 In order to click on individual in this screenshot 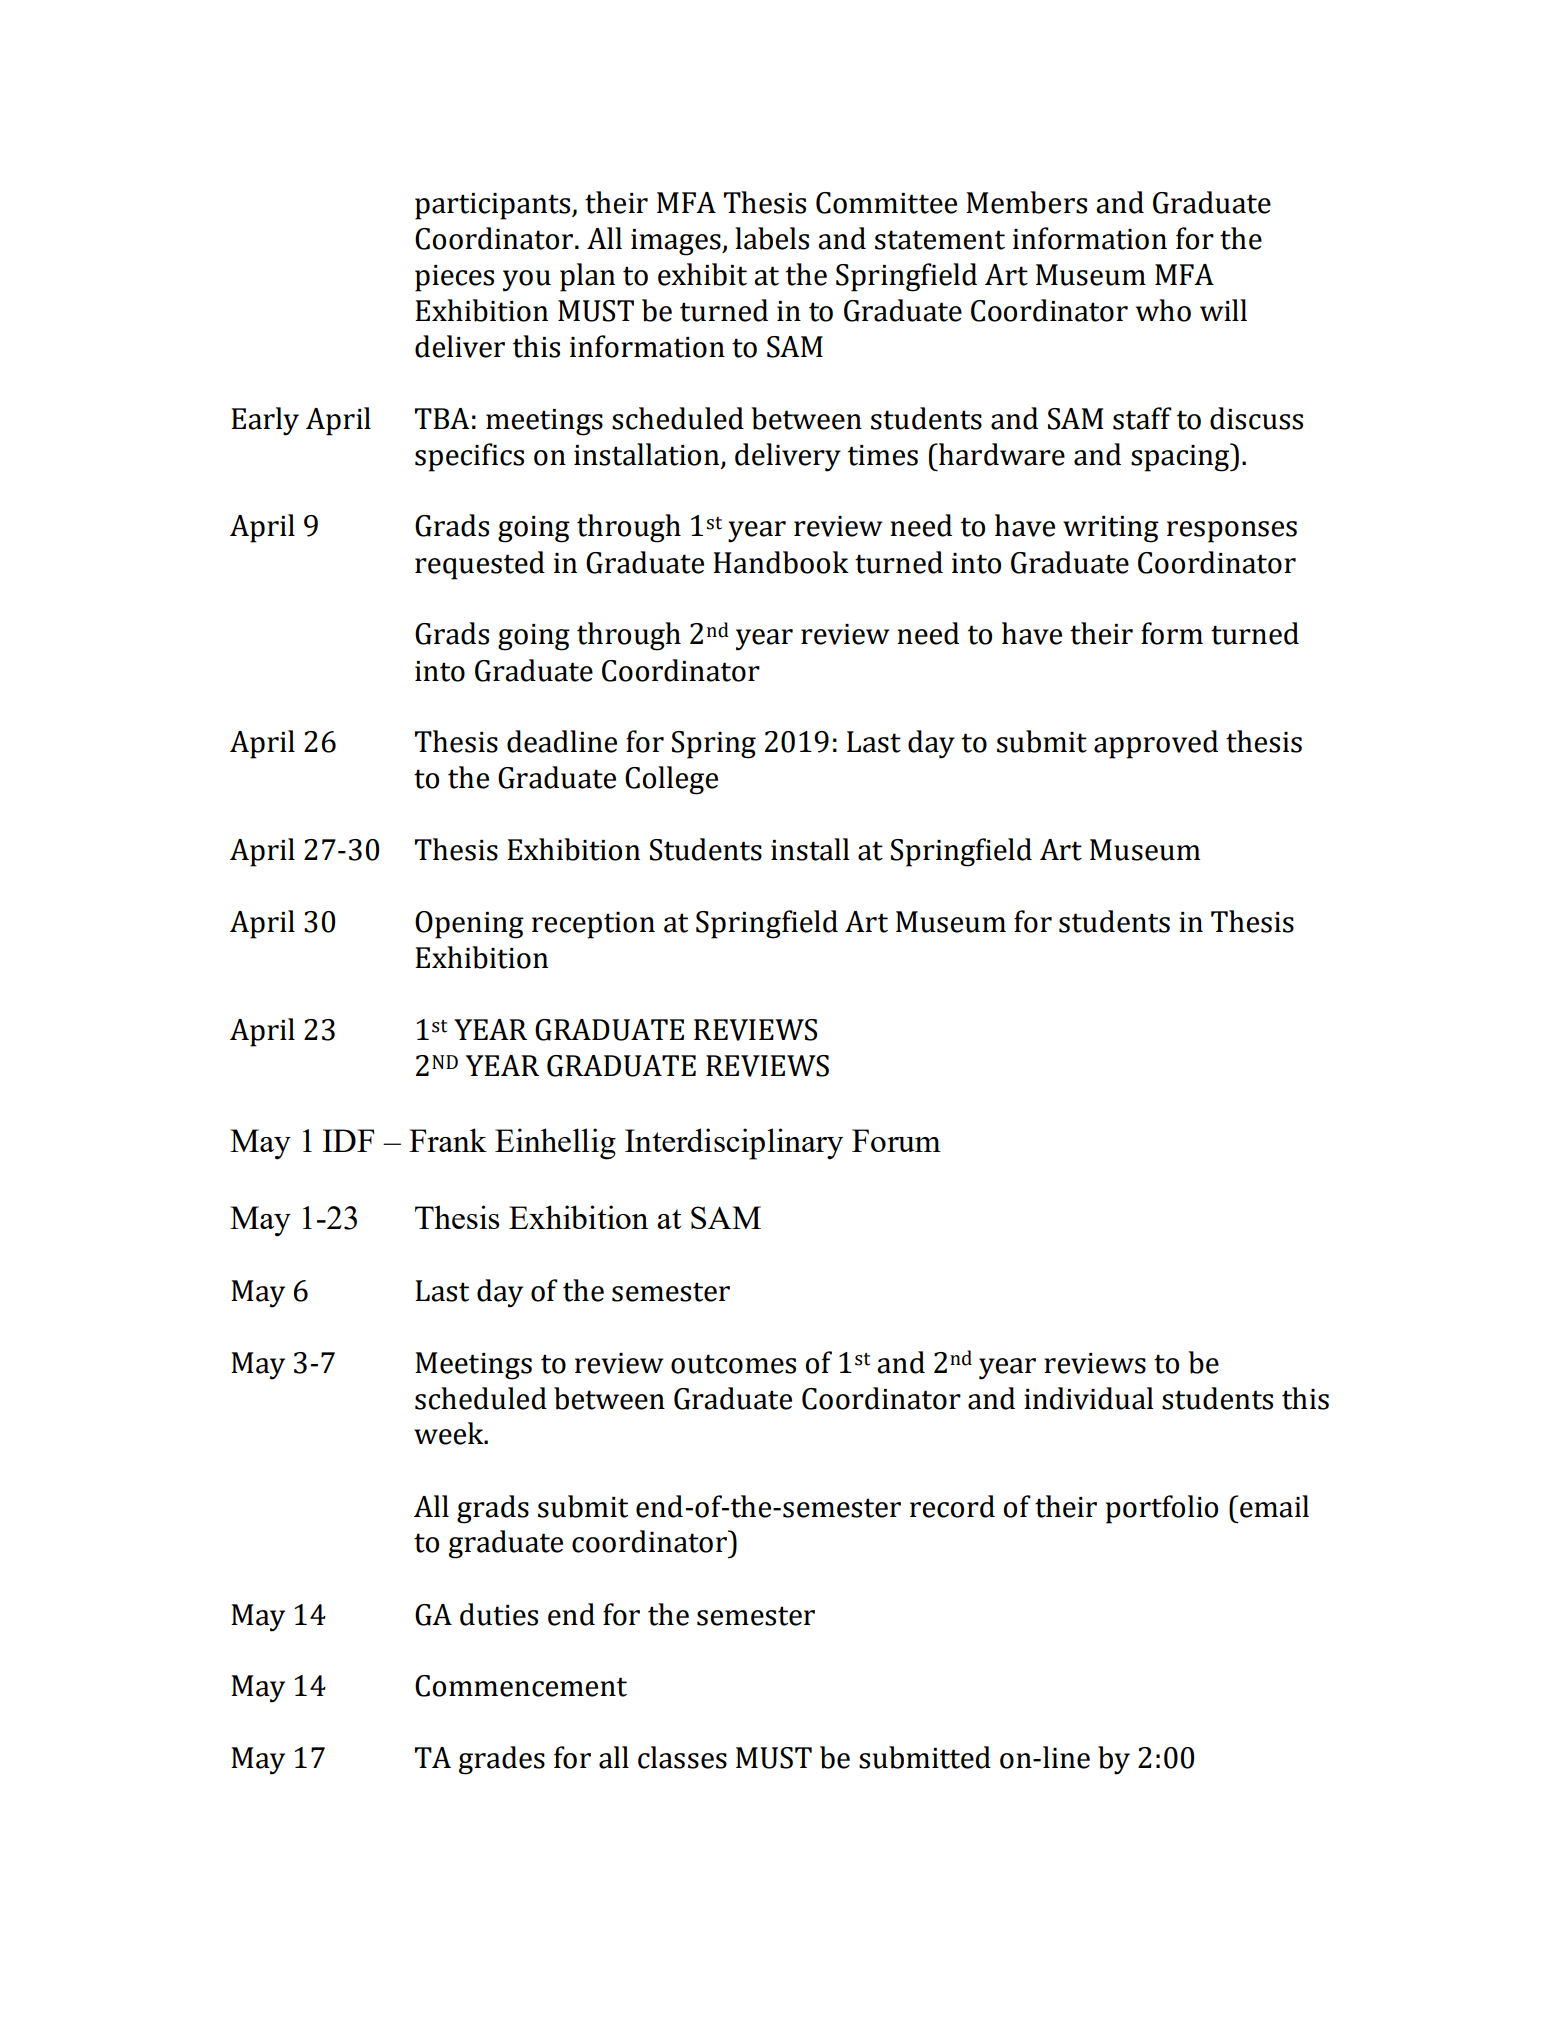, I will do `click(1088, 1398)`.
